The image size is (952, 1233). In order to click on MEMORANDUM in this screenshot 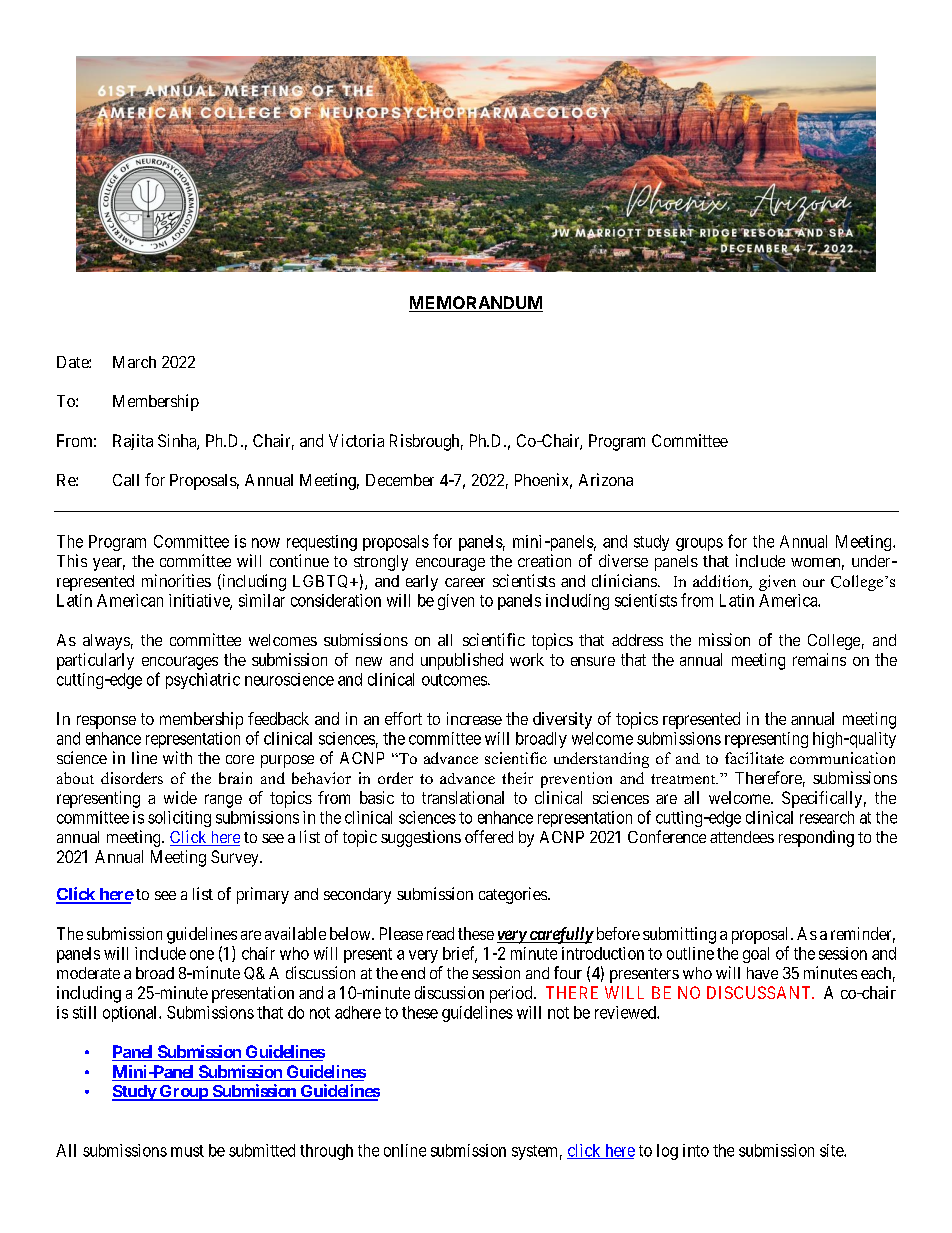, I will do `click(476, 304)`.
